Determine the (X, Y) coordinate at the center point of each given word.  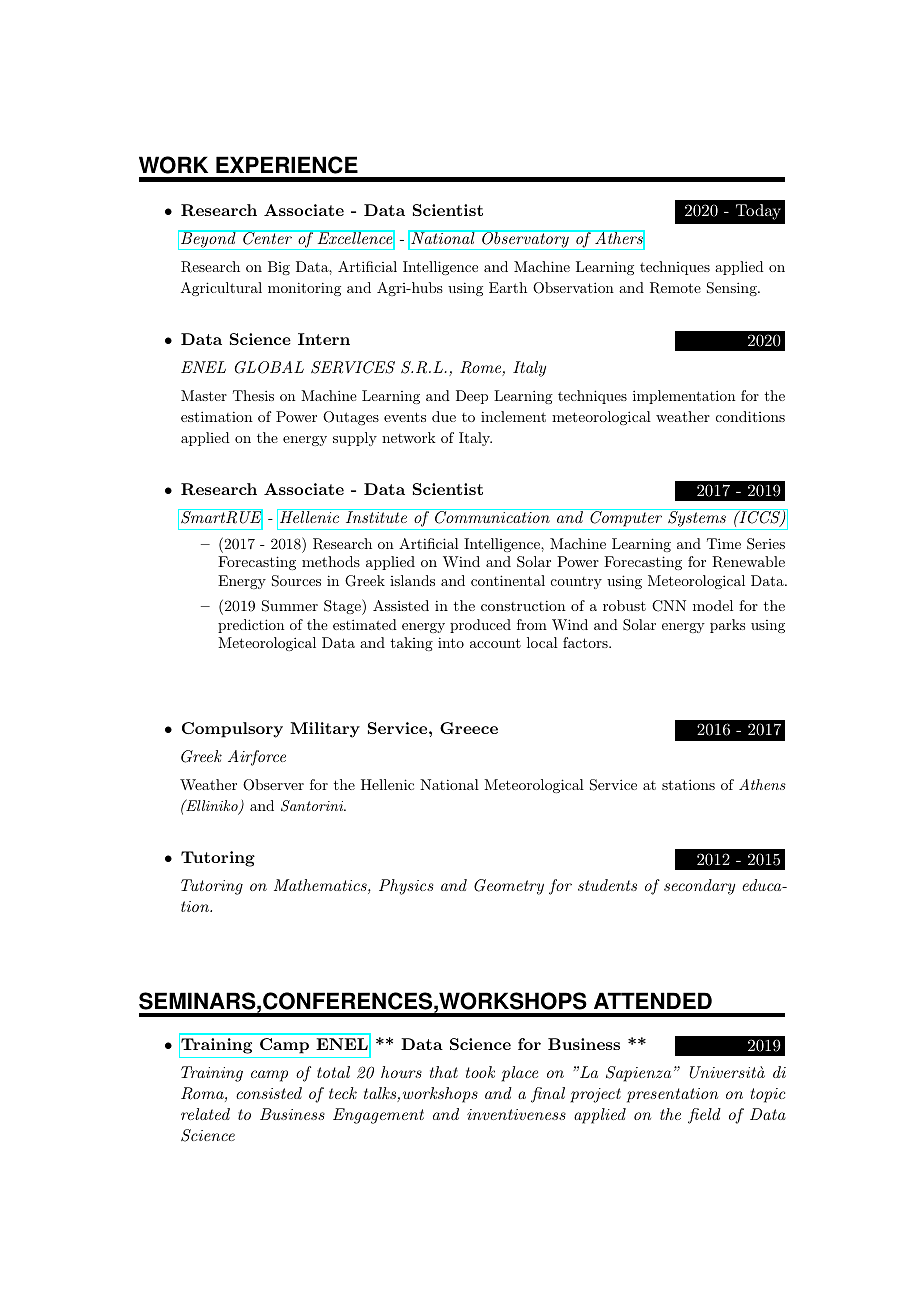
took (480, 1072)
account (495, 643)
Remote (675, 288)
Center (267, 237)
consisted (269, 1093)
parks (727, 626)
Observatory (525, 240)
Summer (290, 606)
